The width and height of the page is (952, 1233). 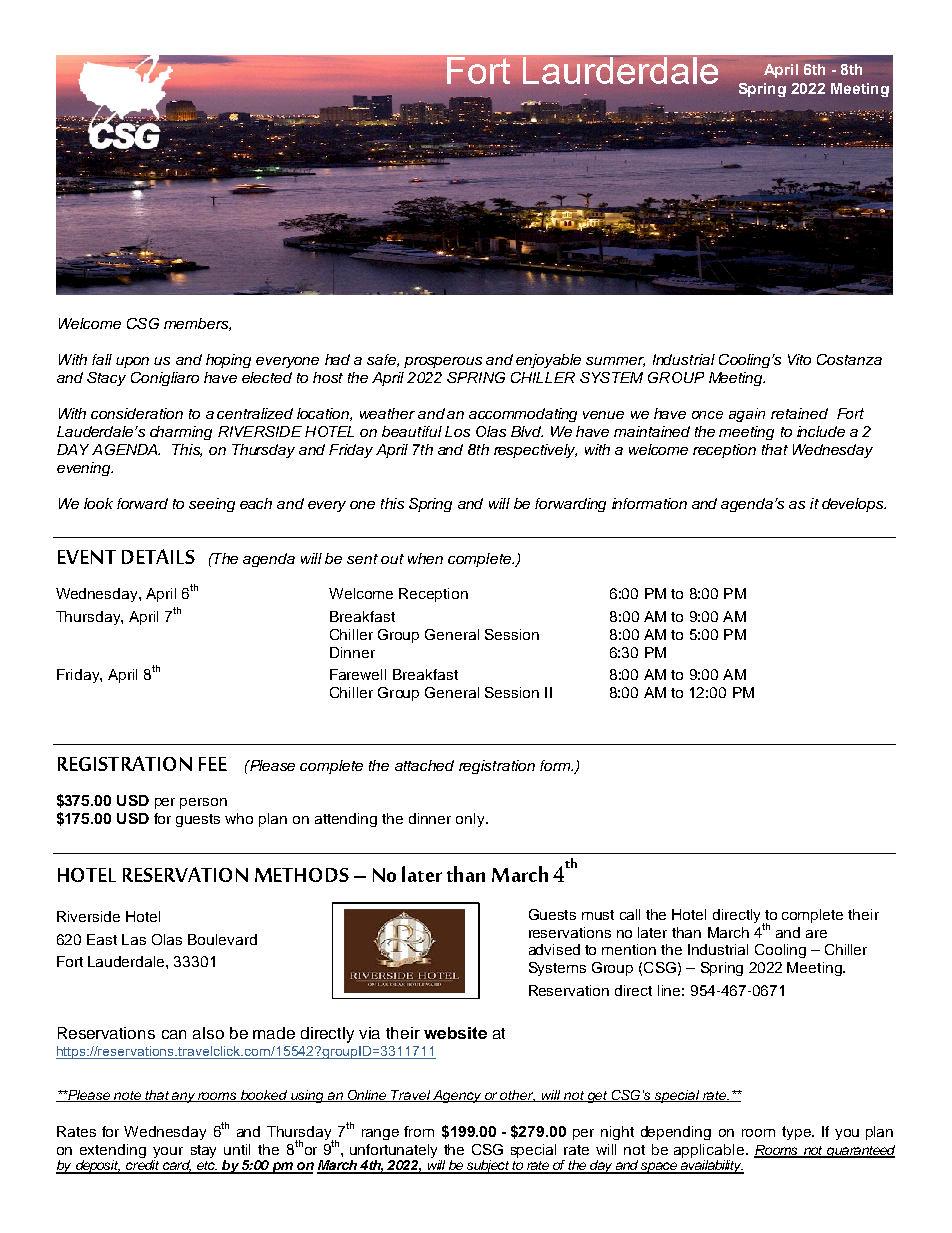 What do you see at coordinates (213, 764) in the page?
I see `FEE` at bounding box center [213, 764].
